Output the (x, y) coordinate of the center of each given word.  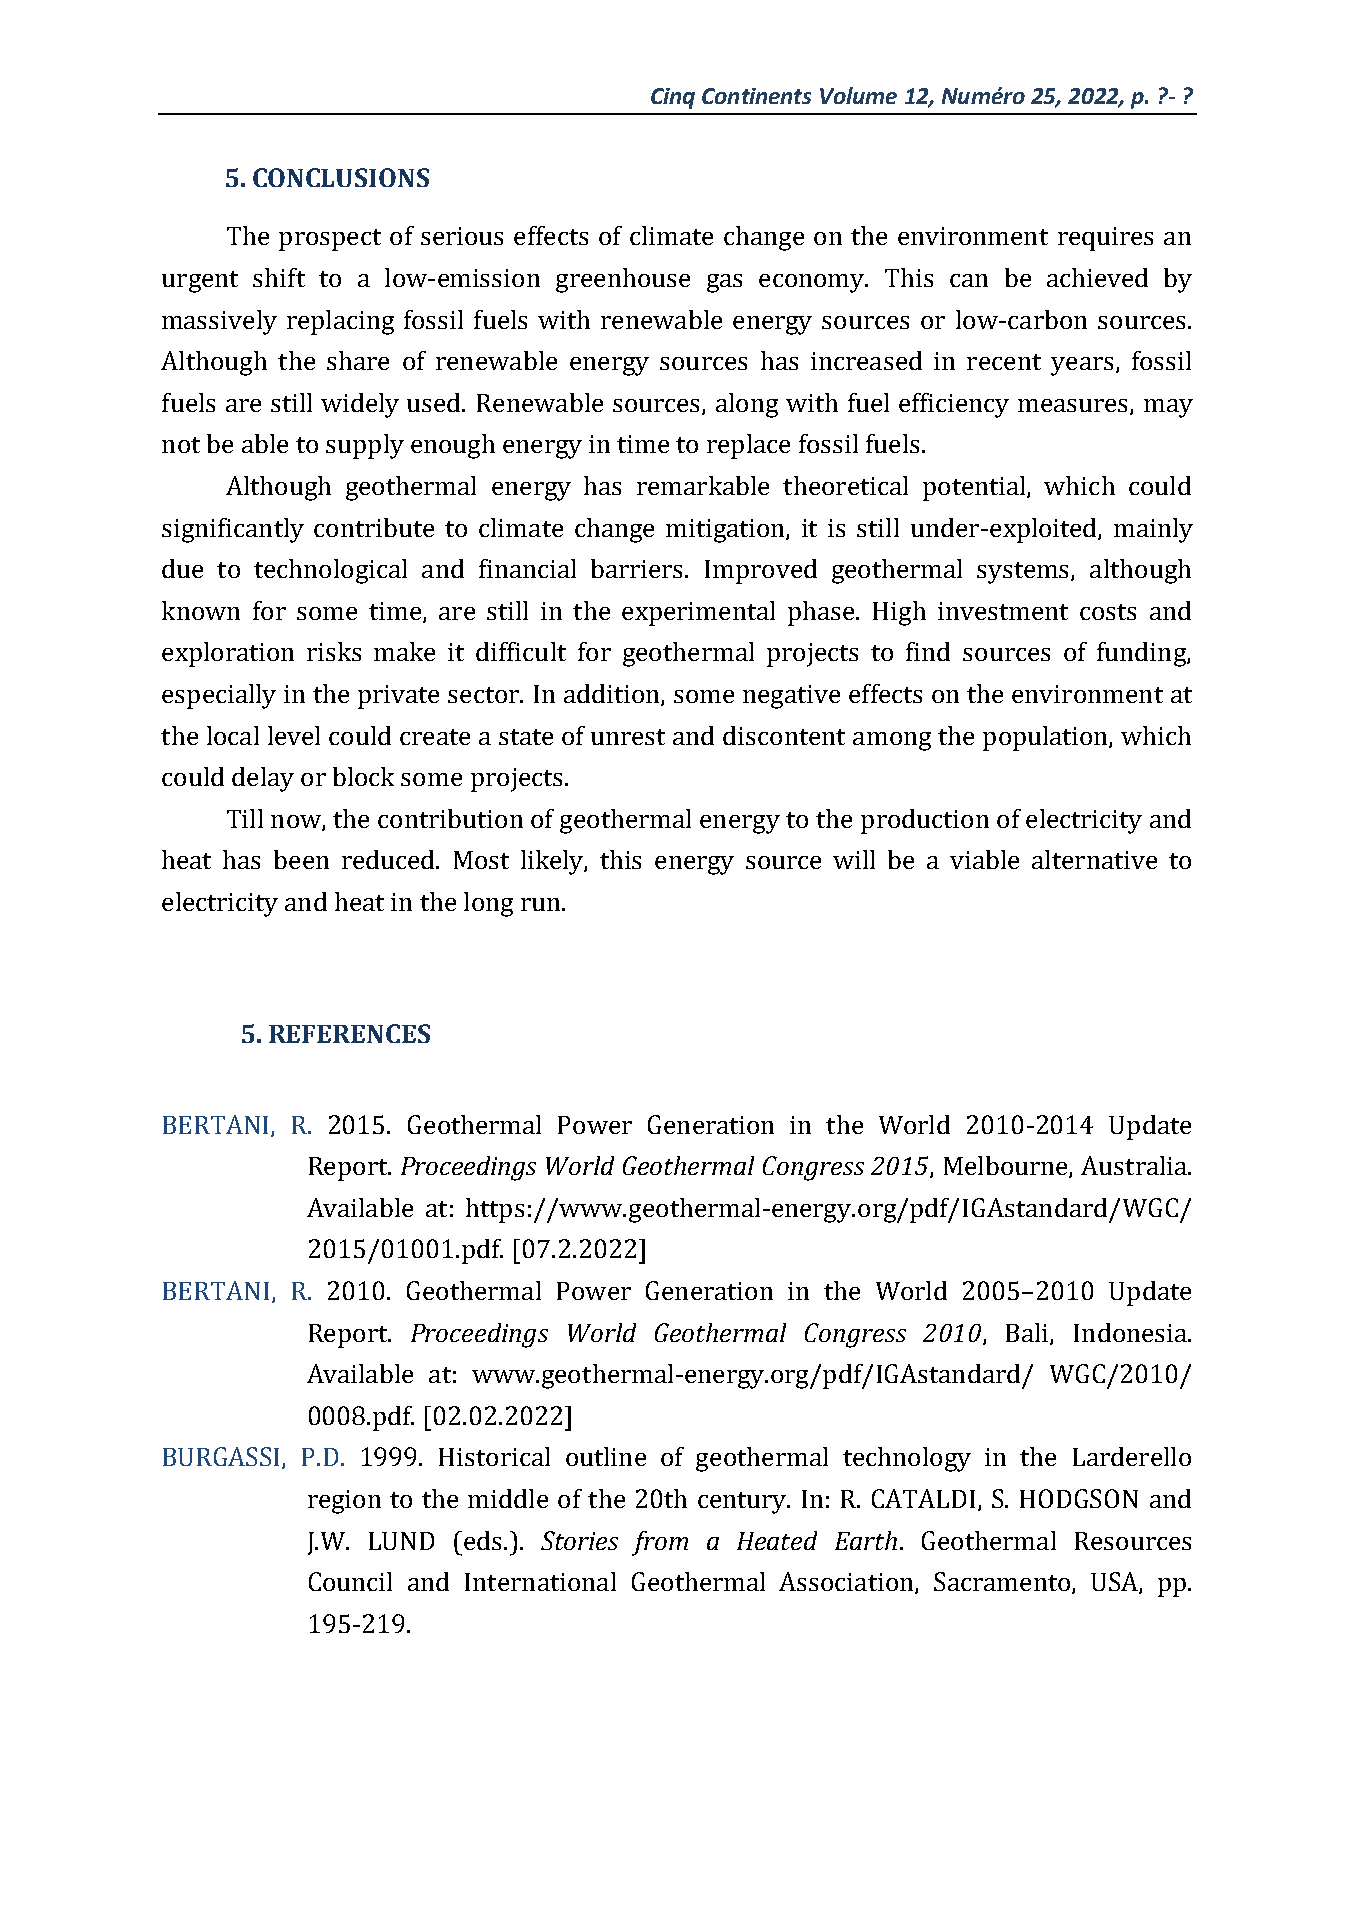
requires (1105, 239)
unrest (628, 737)
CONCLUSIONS (341, 177)
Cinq (673, 98)
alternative (1094, 859)
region (344, 1502)
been (301, 859)
